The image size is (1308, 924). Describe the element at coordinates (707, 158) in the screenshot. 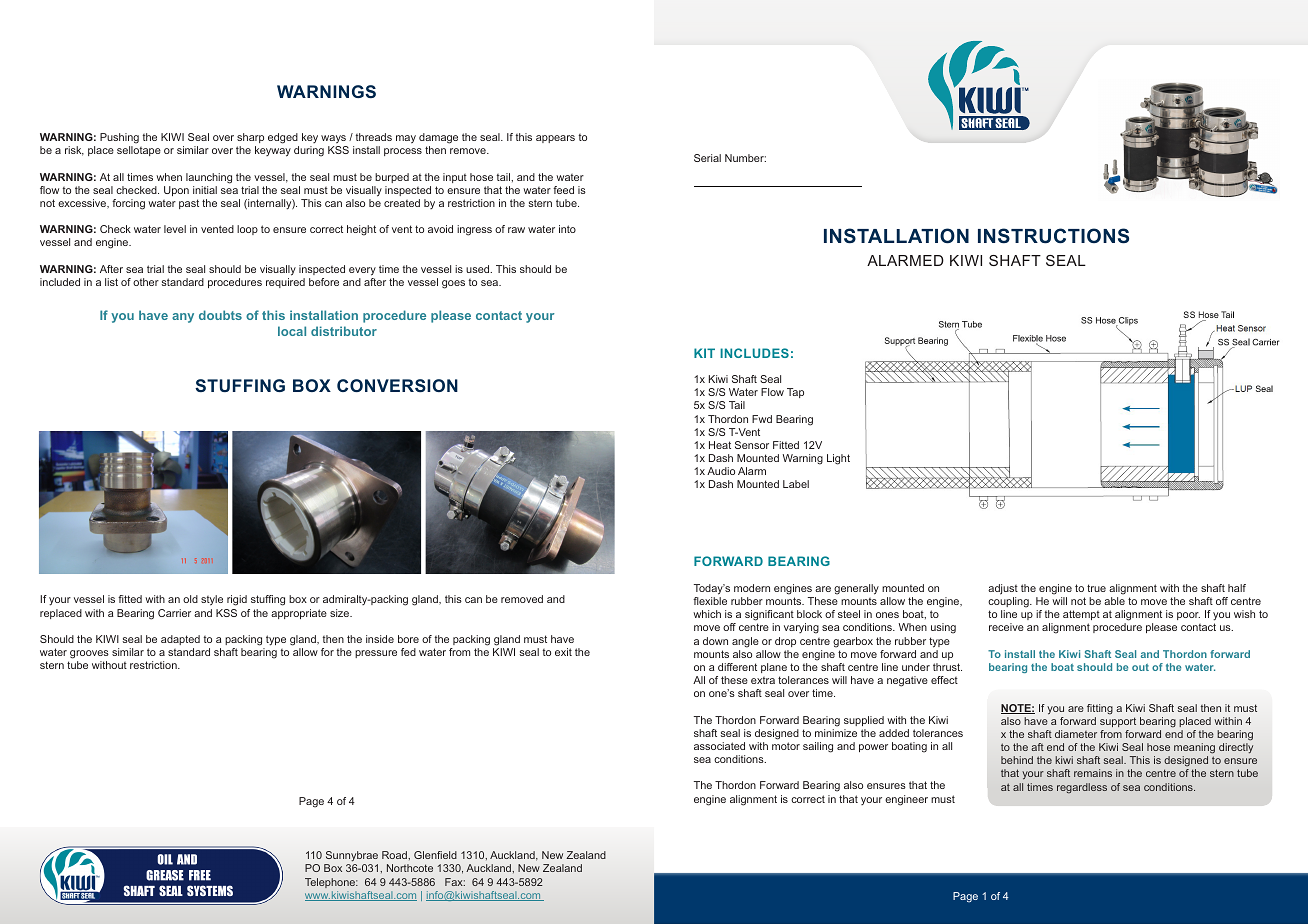

I see `Serial` at that location.
